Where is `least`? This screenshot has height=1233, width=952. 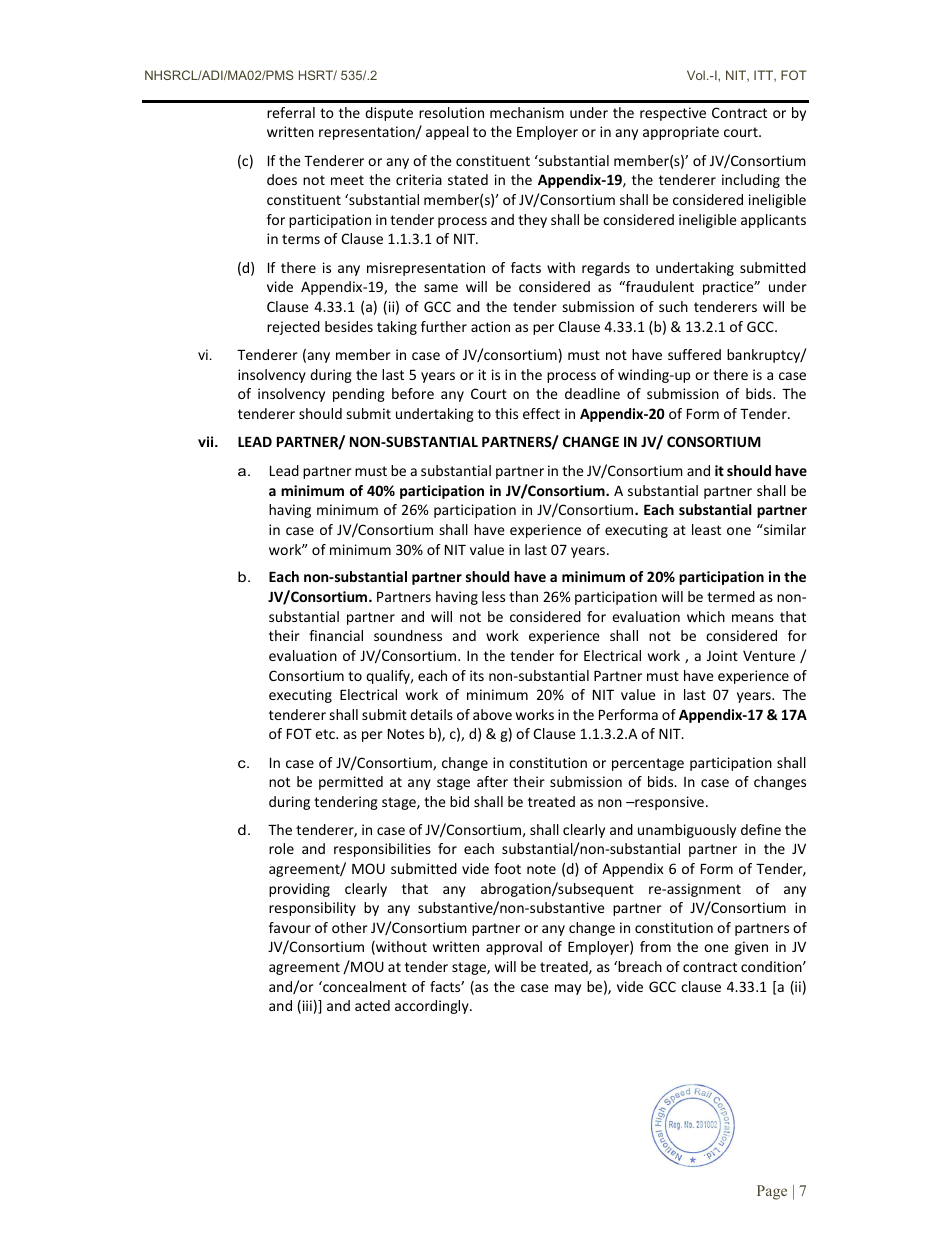
least is located at coordinates (706, 529).
